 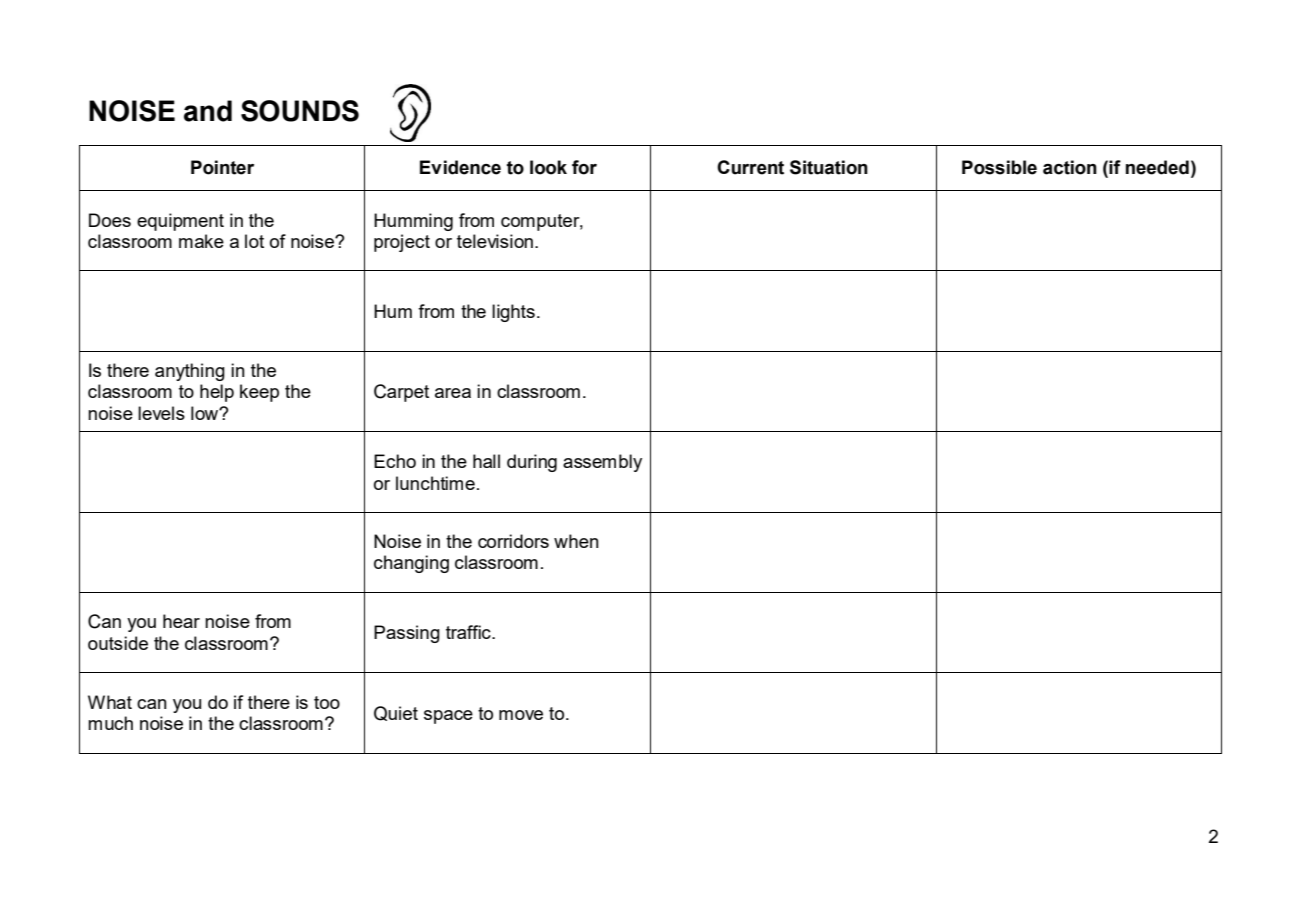 What do you see at coordinates (513, 541) in the screenshot?
I see `corridors` at bounding box center [513, 541].
